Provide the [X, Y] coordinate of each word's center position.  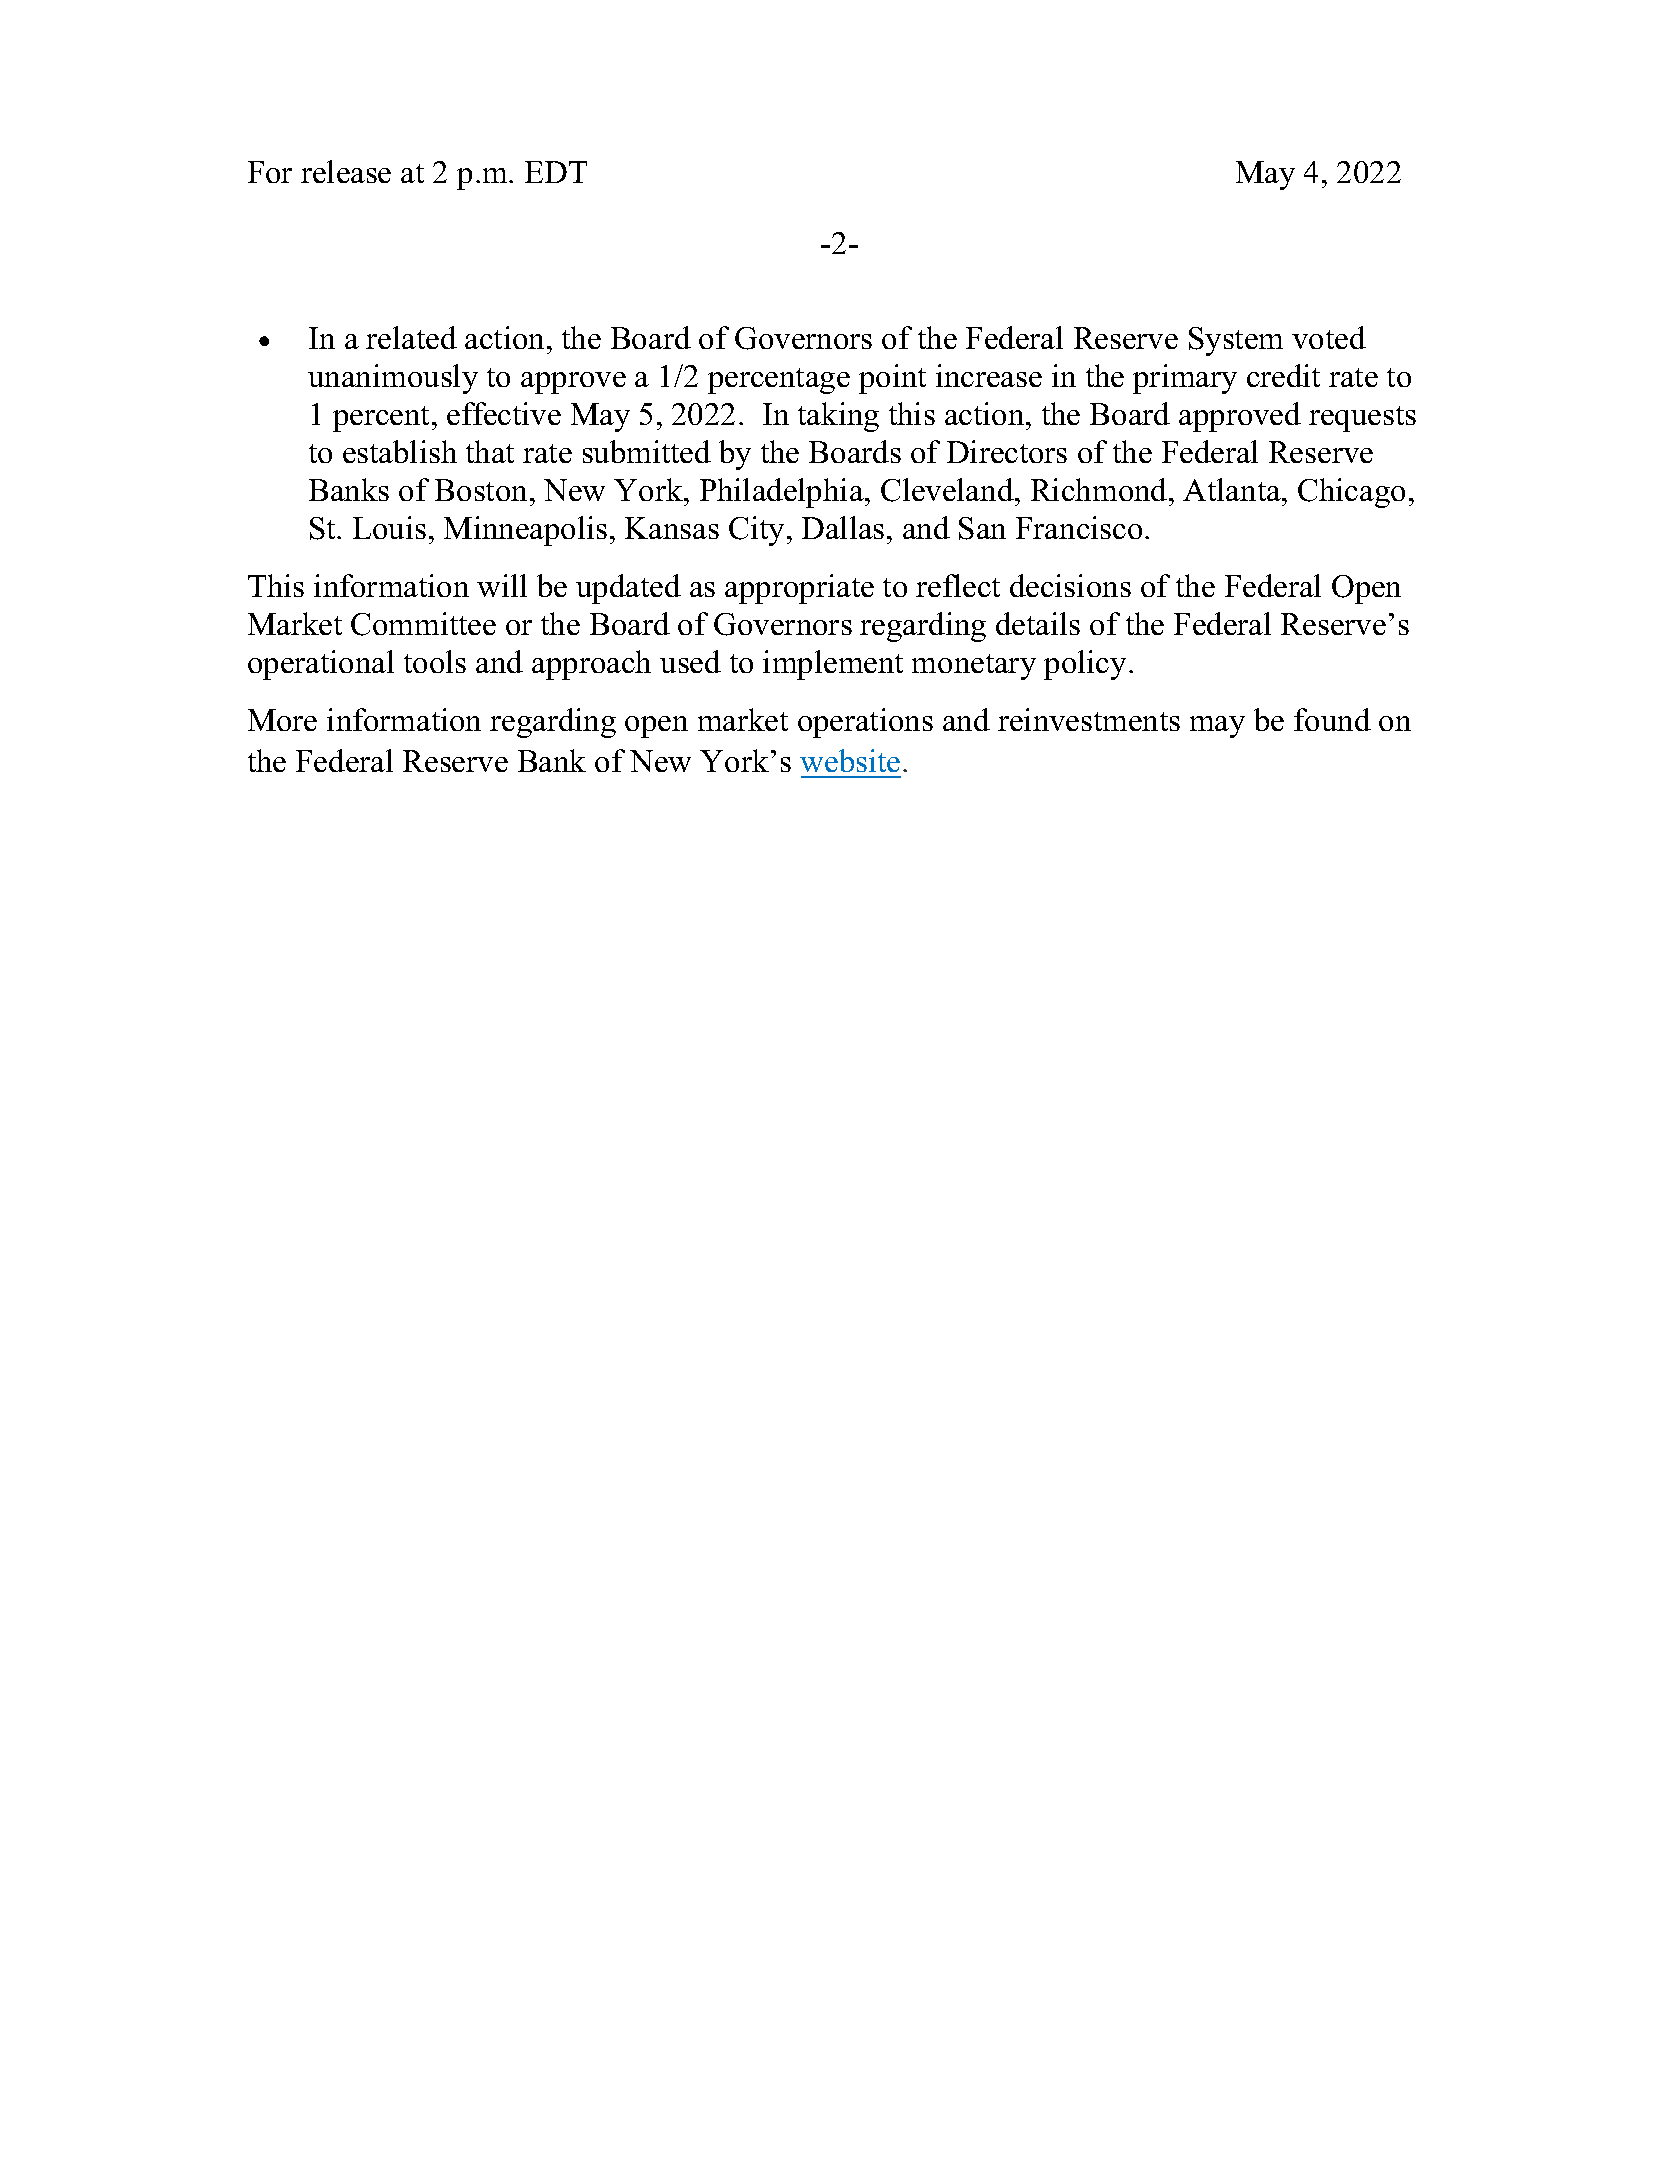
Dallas [843, 527]
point [892, 379]
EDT [556, 172]
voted [1329, 337]
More [282, 720]
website [850, 760]
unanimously [393, 379]
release [346, 171]
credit [1283, 375]
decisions [1070, 585]
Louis [389, 527]
